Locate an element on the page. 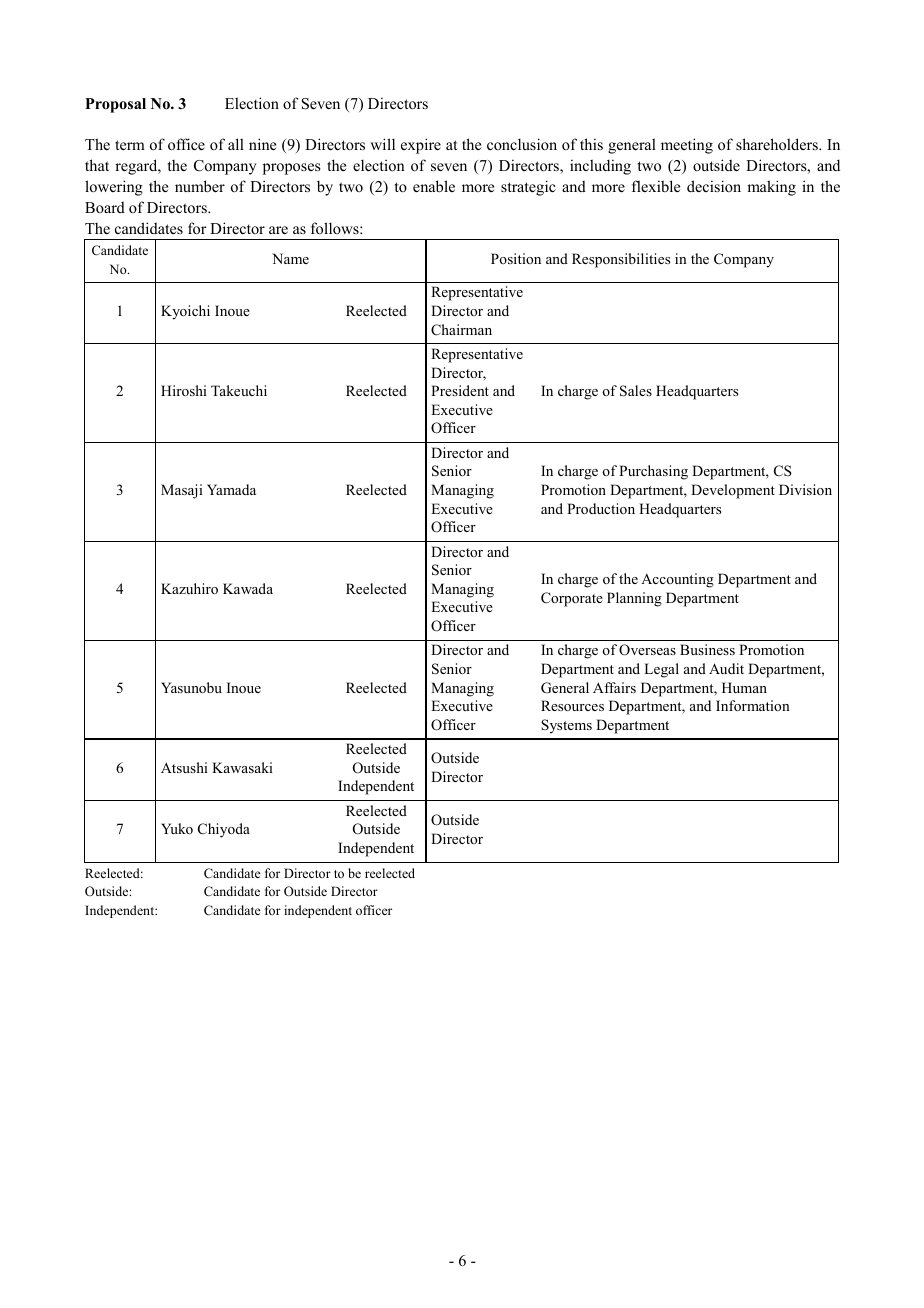 The width and height of the image is (924, 1308). Responsibilities is located at coordinates (621, 260).
